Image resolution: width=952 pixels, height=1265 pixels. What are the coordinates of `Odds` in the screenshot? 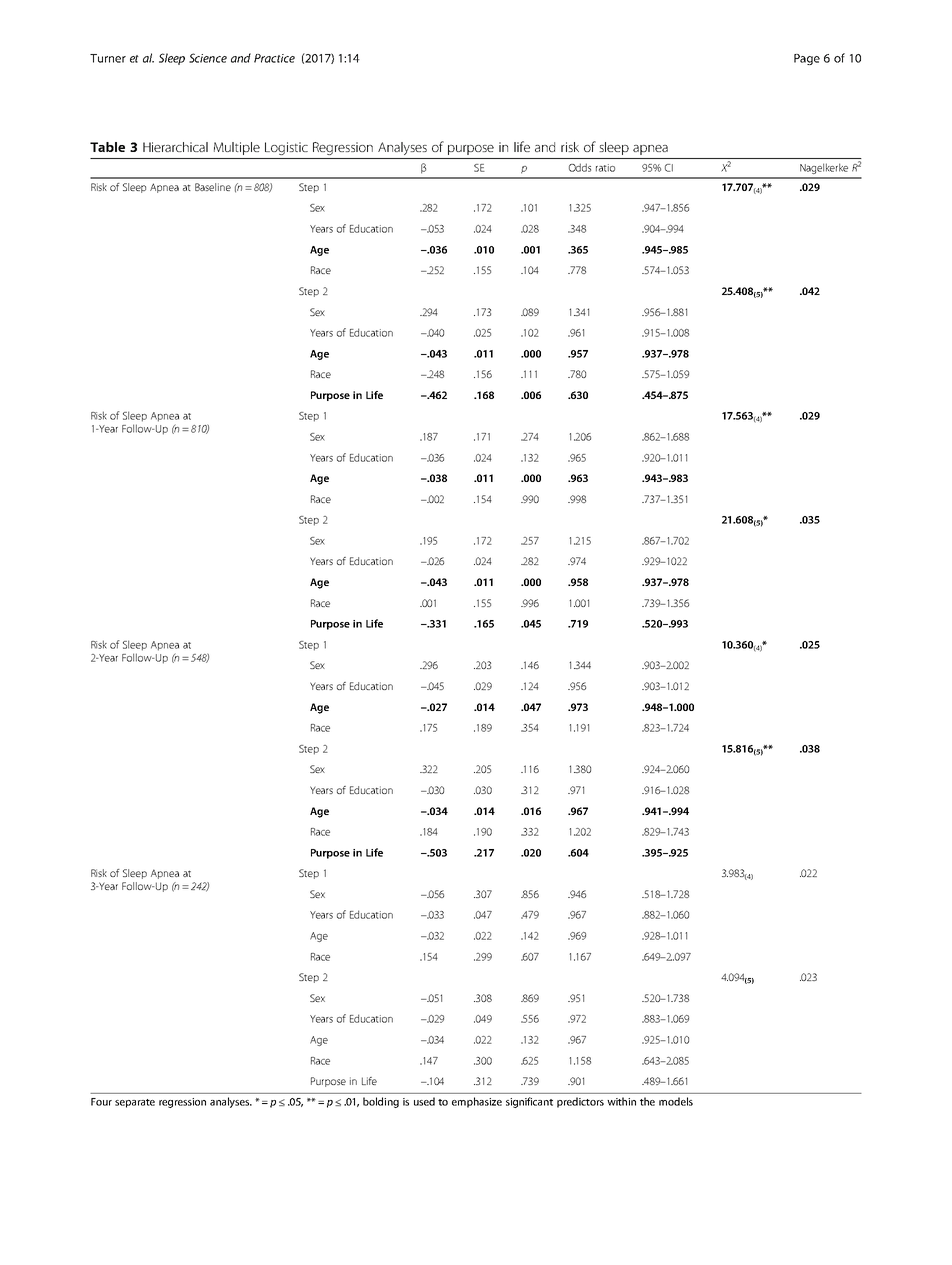 It's located at (580, 167).
